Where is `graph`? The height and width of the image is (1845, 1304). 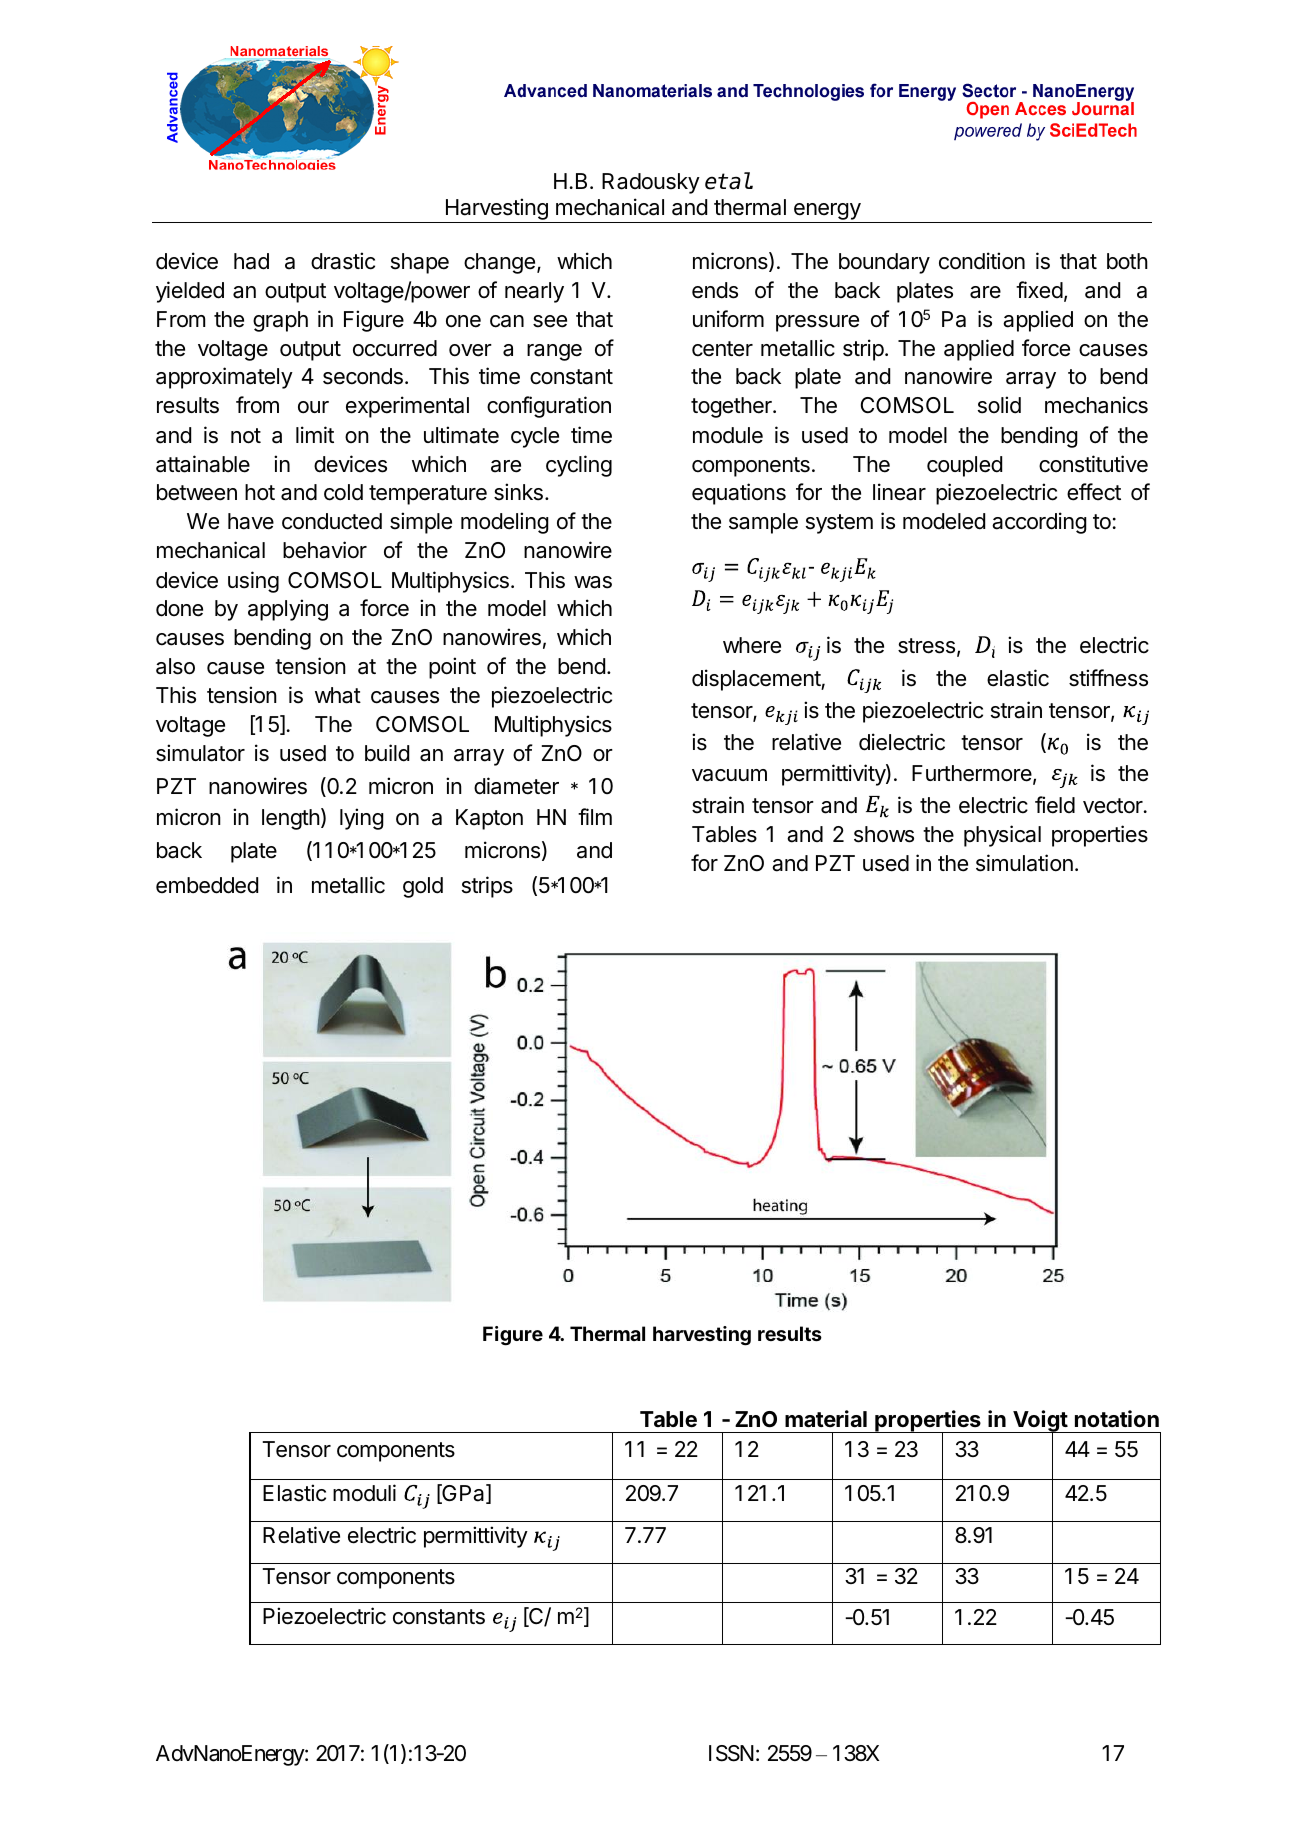
graph is located at coordinates (280, 321).
